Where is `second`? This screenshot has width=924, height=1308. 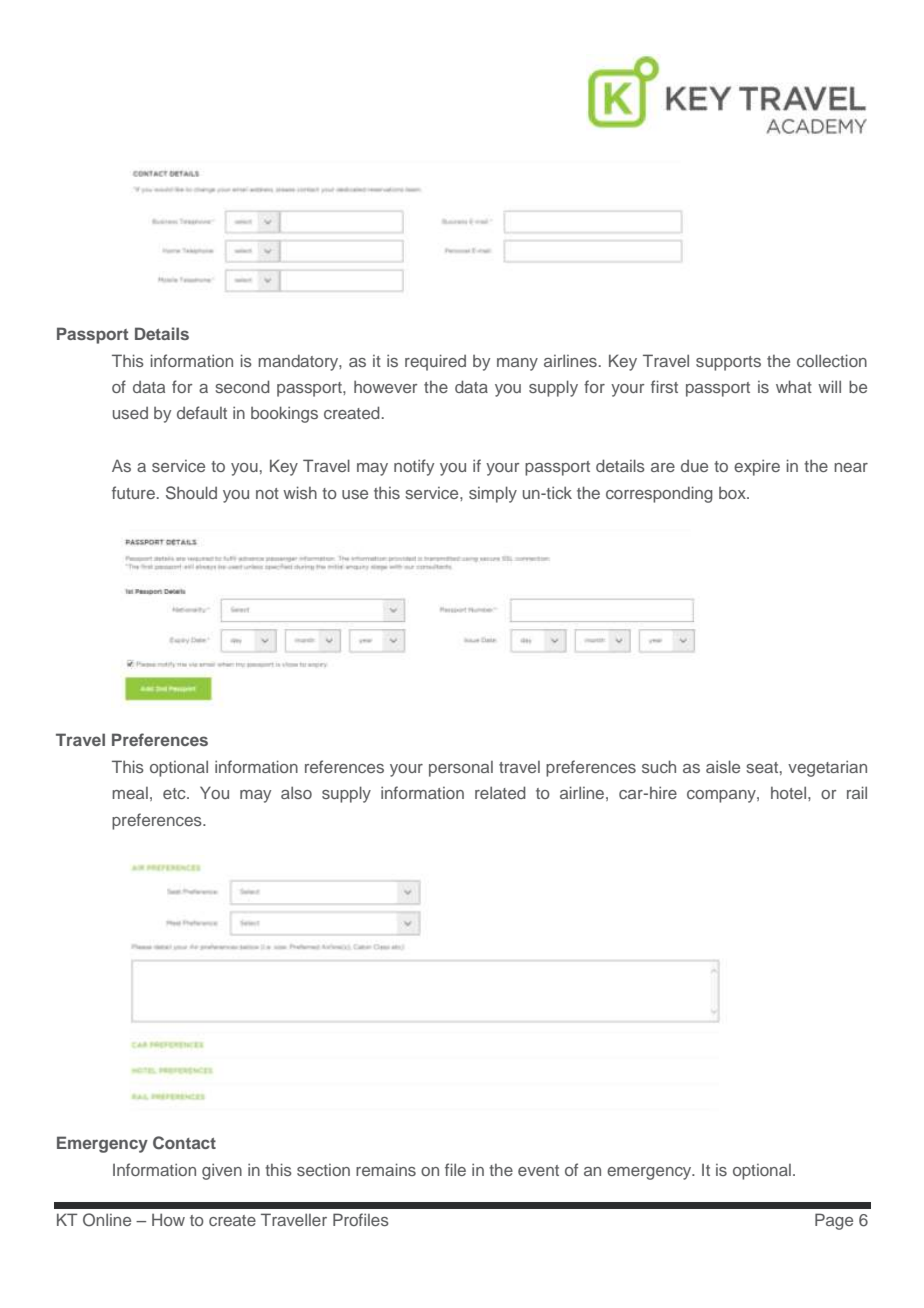 second is located at coordinates (242, 386).
